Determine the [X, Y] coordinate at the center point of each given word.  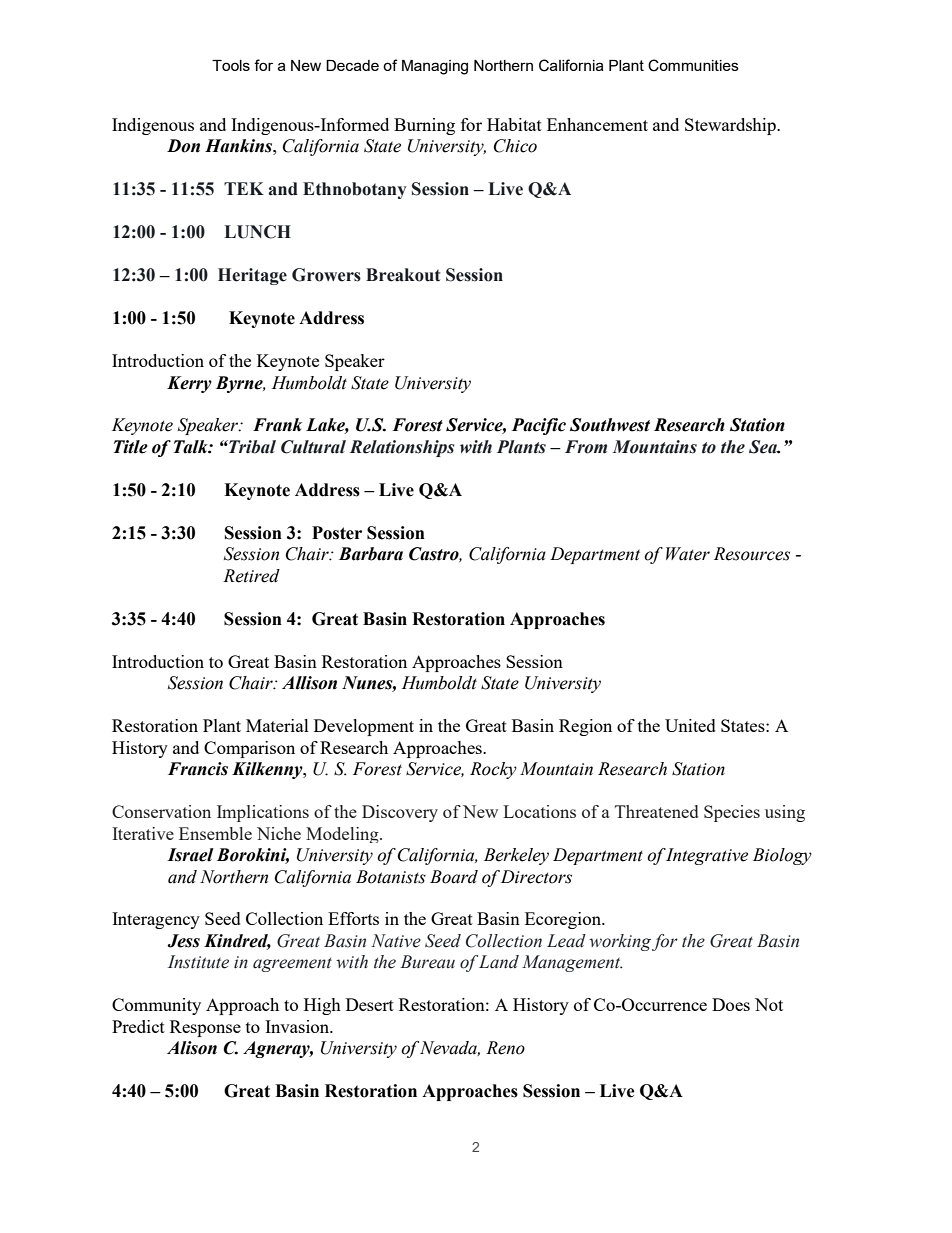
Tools [231, 65]
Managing [435, 67]
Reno [505, 1048]
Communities [693, 65]
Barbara [371, 554]
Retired [251, 576]
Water [688, 554]
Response [205, 1028]
